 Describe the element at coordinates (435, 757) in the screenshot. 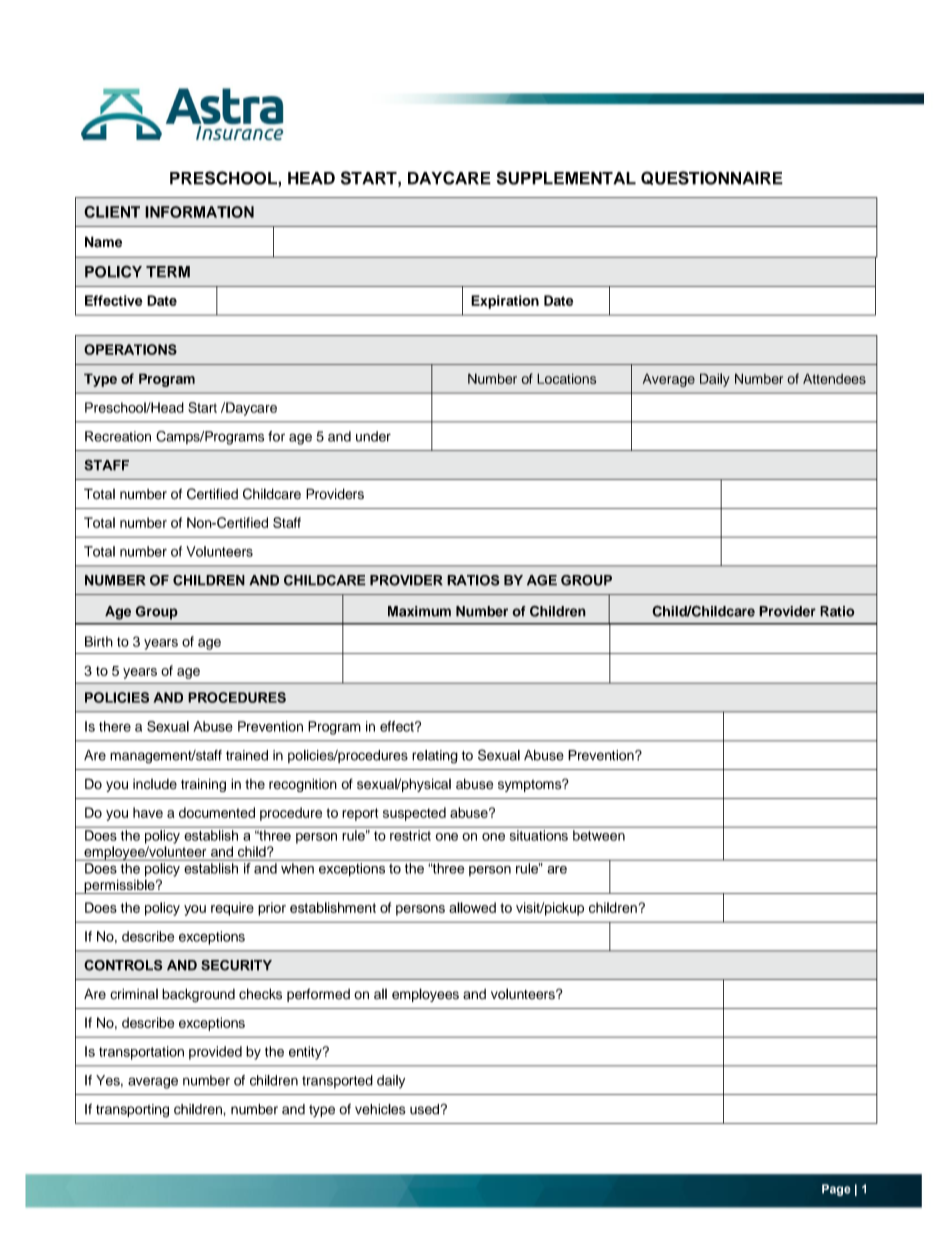

I see `relating` at that location.
